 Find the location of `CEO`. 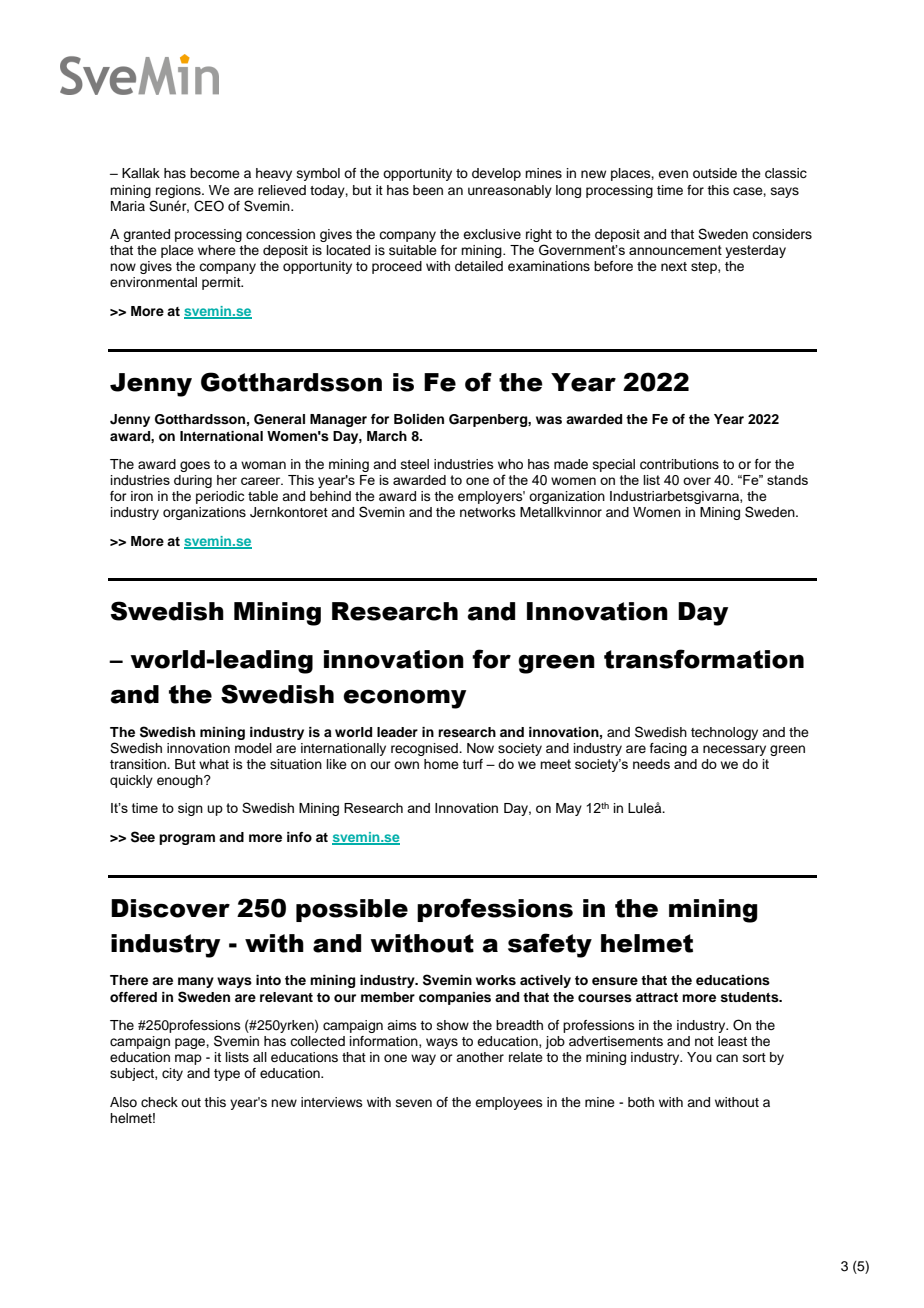

CEO is located at coordinates (209, 206).
